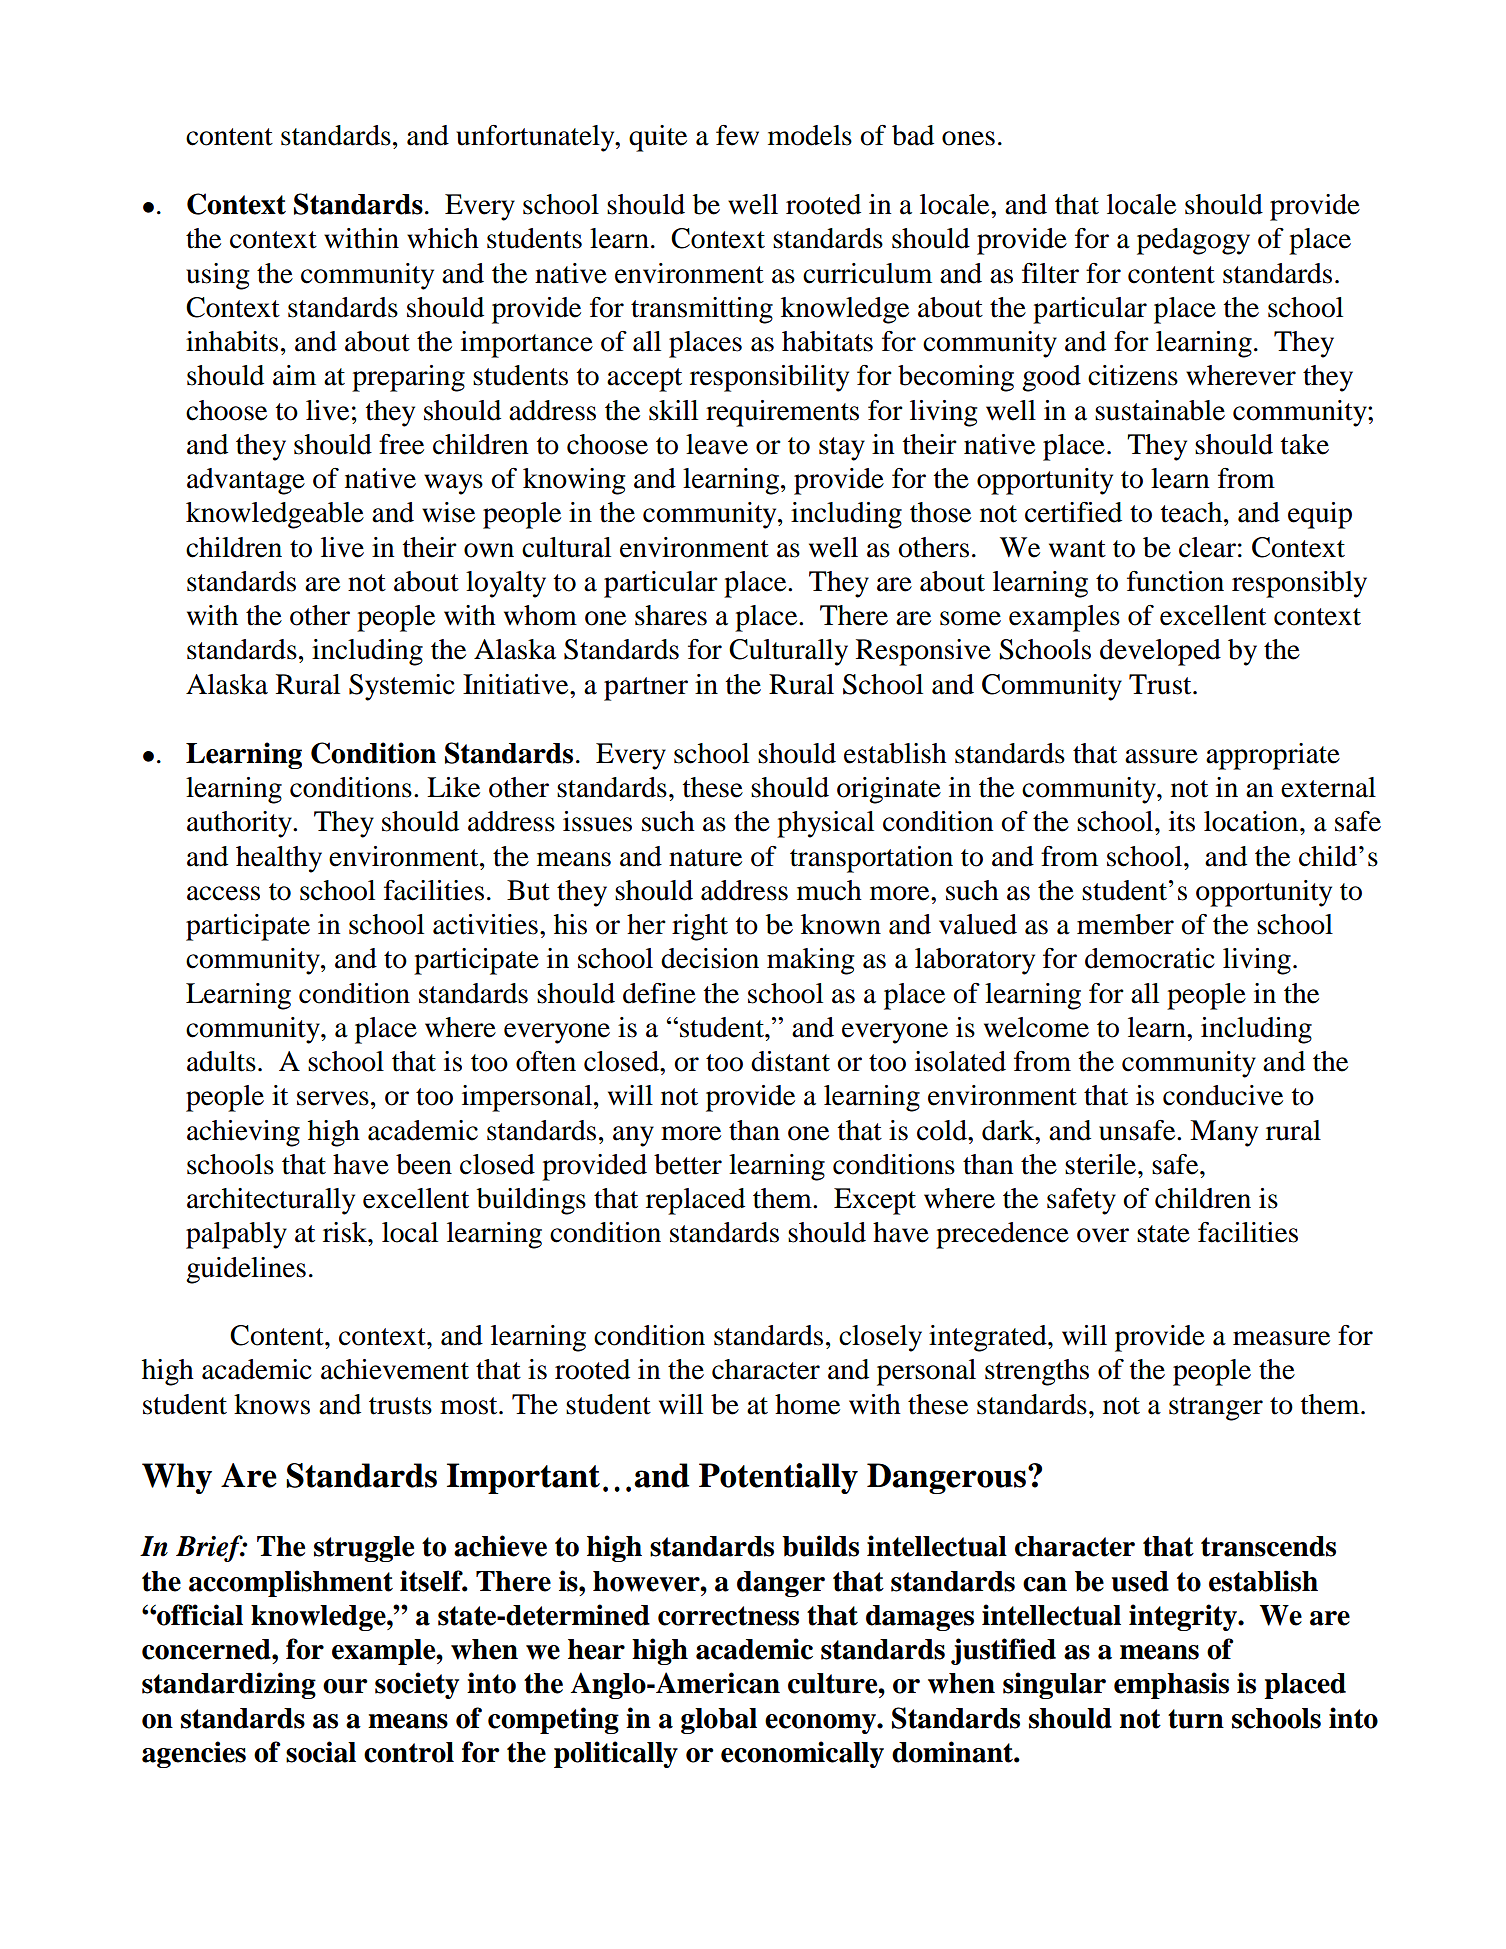 This screenshot has height=1949, width=1506. What do you see at coordinates (1150, 958) in the screenshot?
I see `democratic` at bounding box center [1150, 958].
